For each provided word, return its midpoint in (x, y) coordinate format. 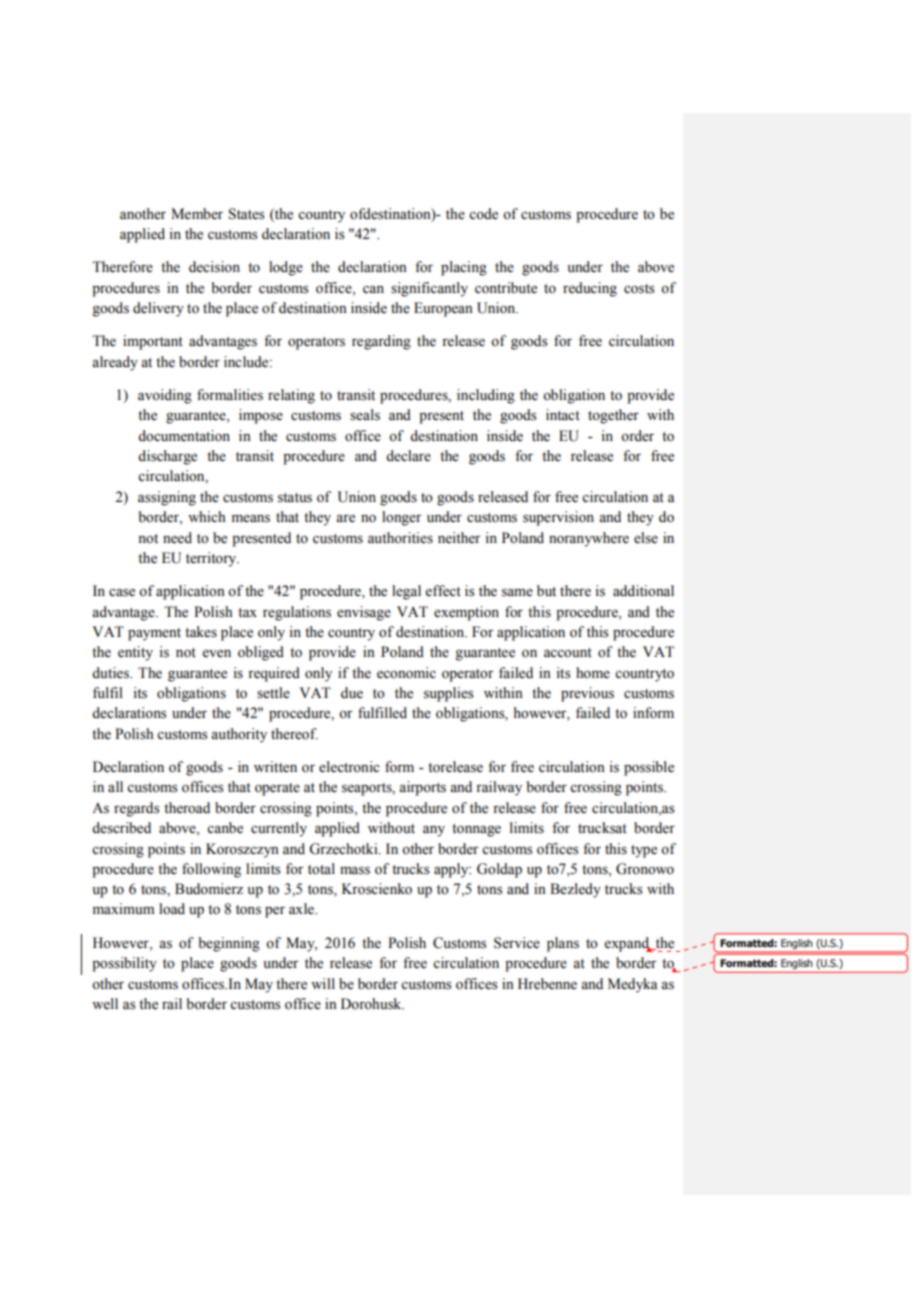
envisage (364, 613)
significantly (429, 289)
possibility (124, 964)
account (568, 653)
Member (197, 214)
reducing (590, 289)
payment (154, 634)
